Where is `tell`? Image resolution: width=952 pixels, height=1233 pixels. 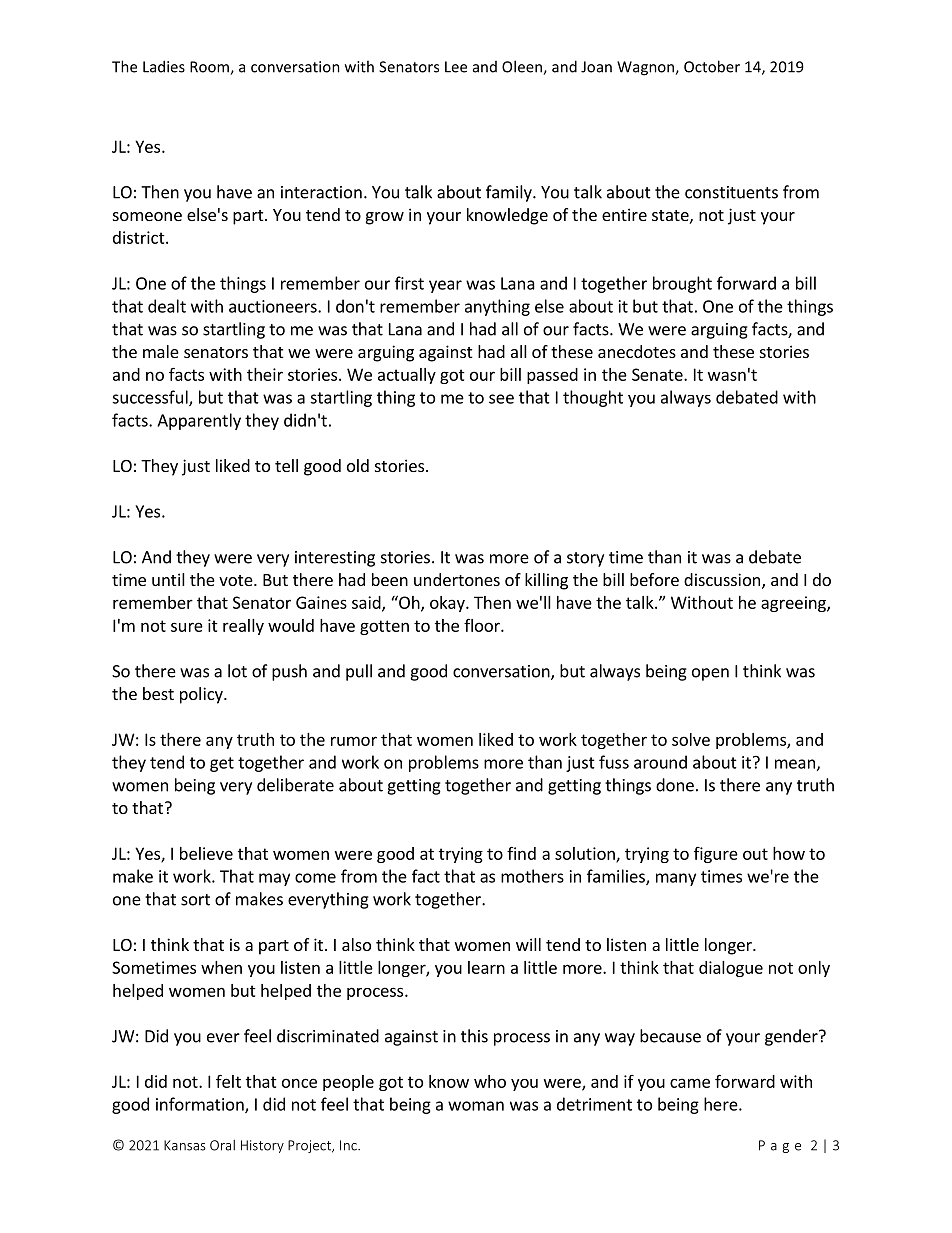
tell is located at coordinates (286, 465).
